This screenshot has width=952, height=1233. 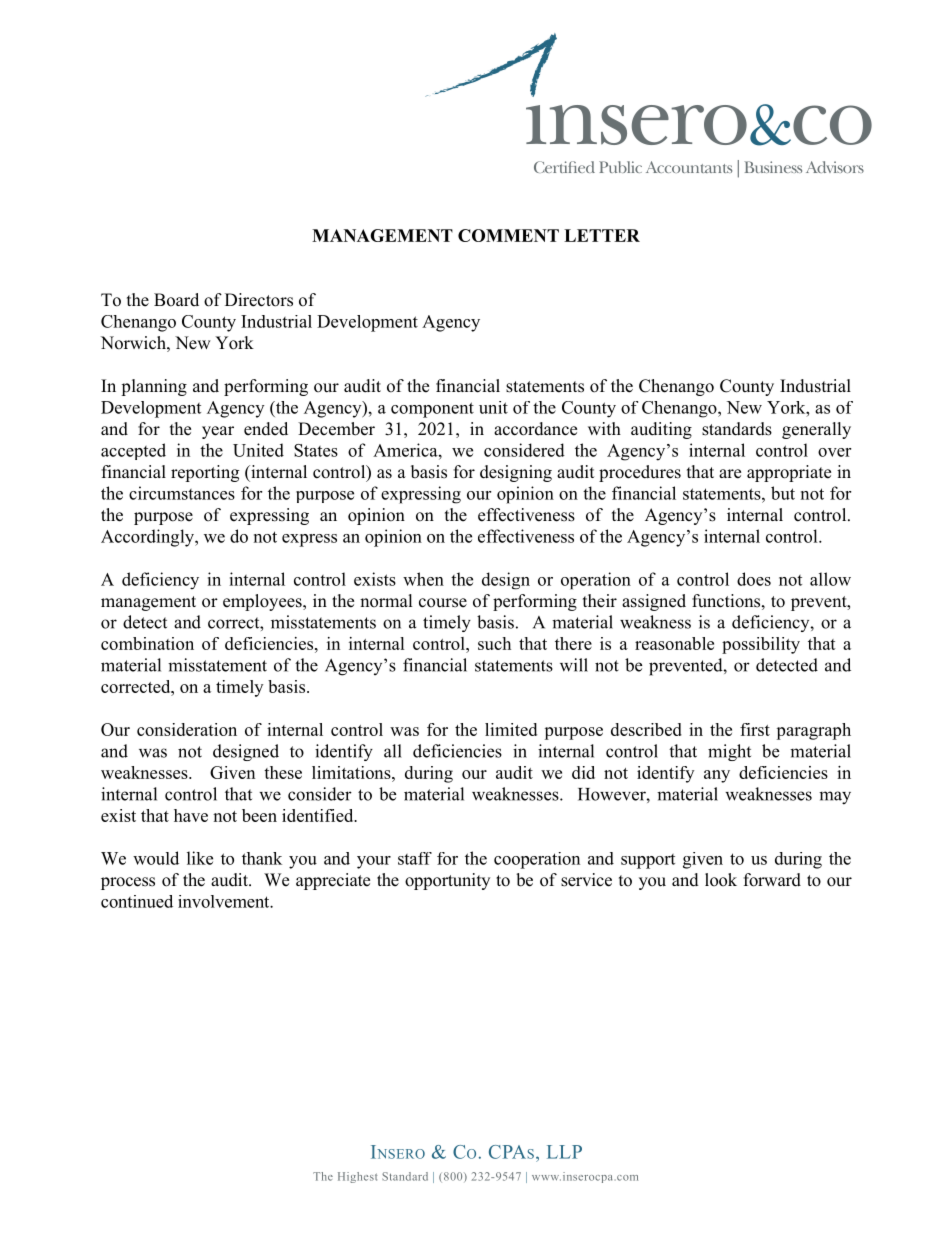 What do you see at coordinates (508, 235) in the screenshot?
I see `COMMENT` at bounding box center [508, 235].
